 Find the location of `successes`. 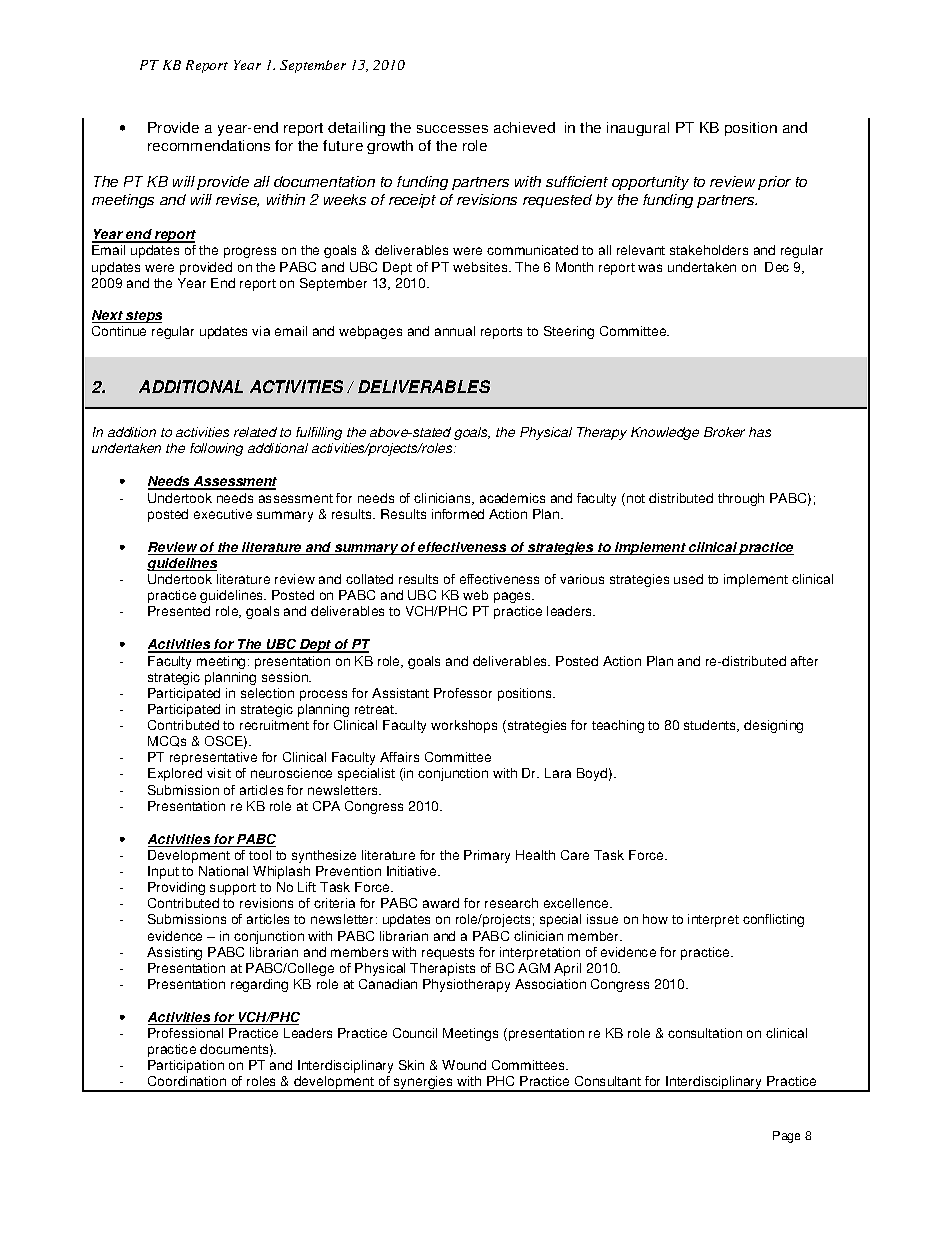

successes is located at coordinates (452, 129).
